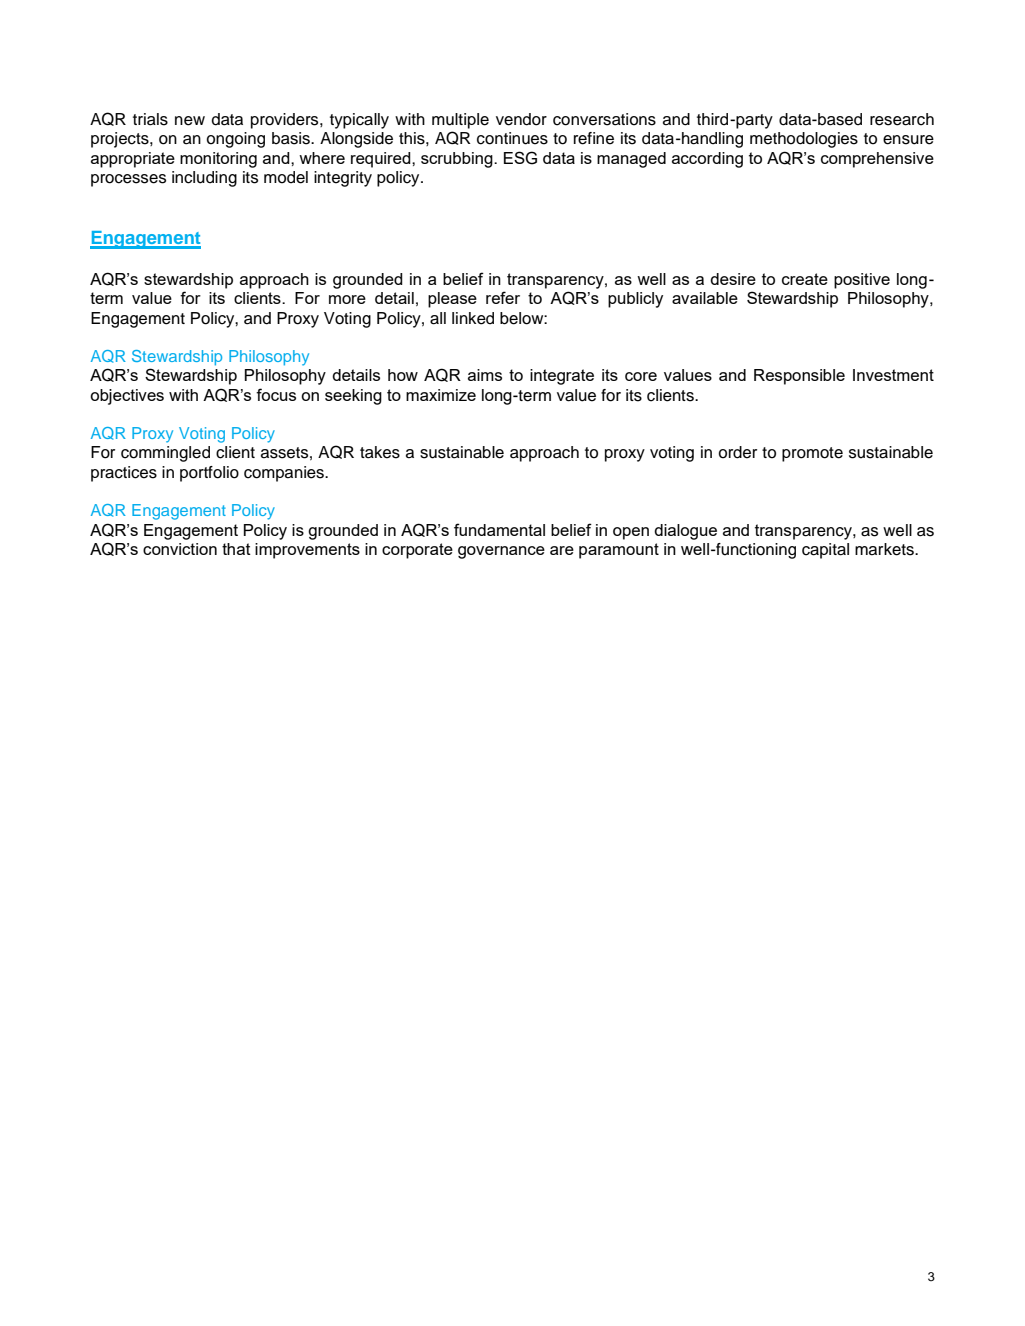  Describe the element at coordinates (512, 138) in the screenshot. I see `continues` at that location.
